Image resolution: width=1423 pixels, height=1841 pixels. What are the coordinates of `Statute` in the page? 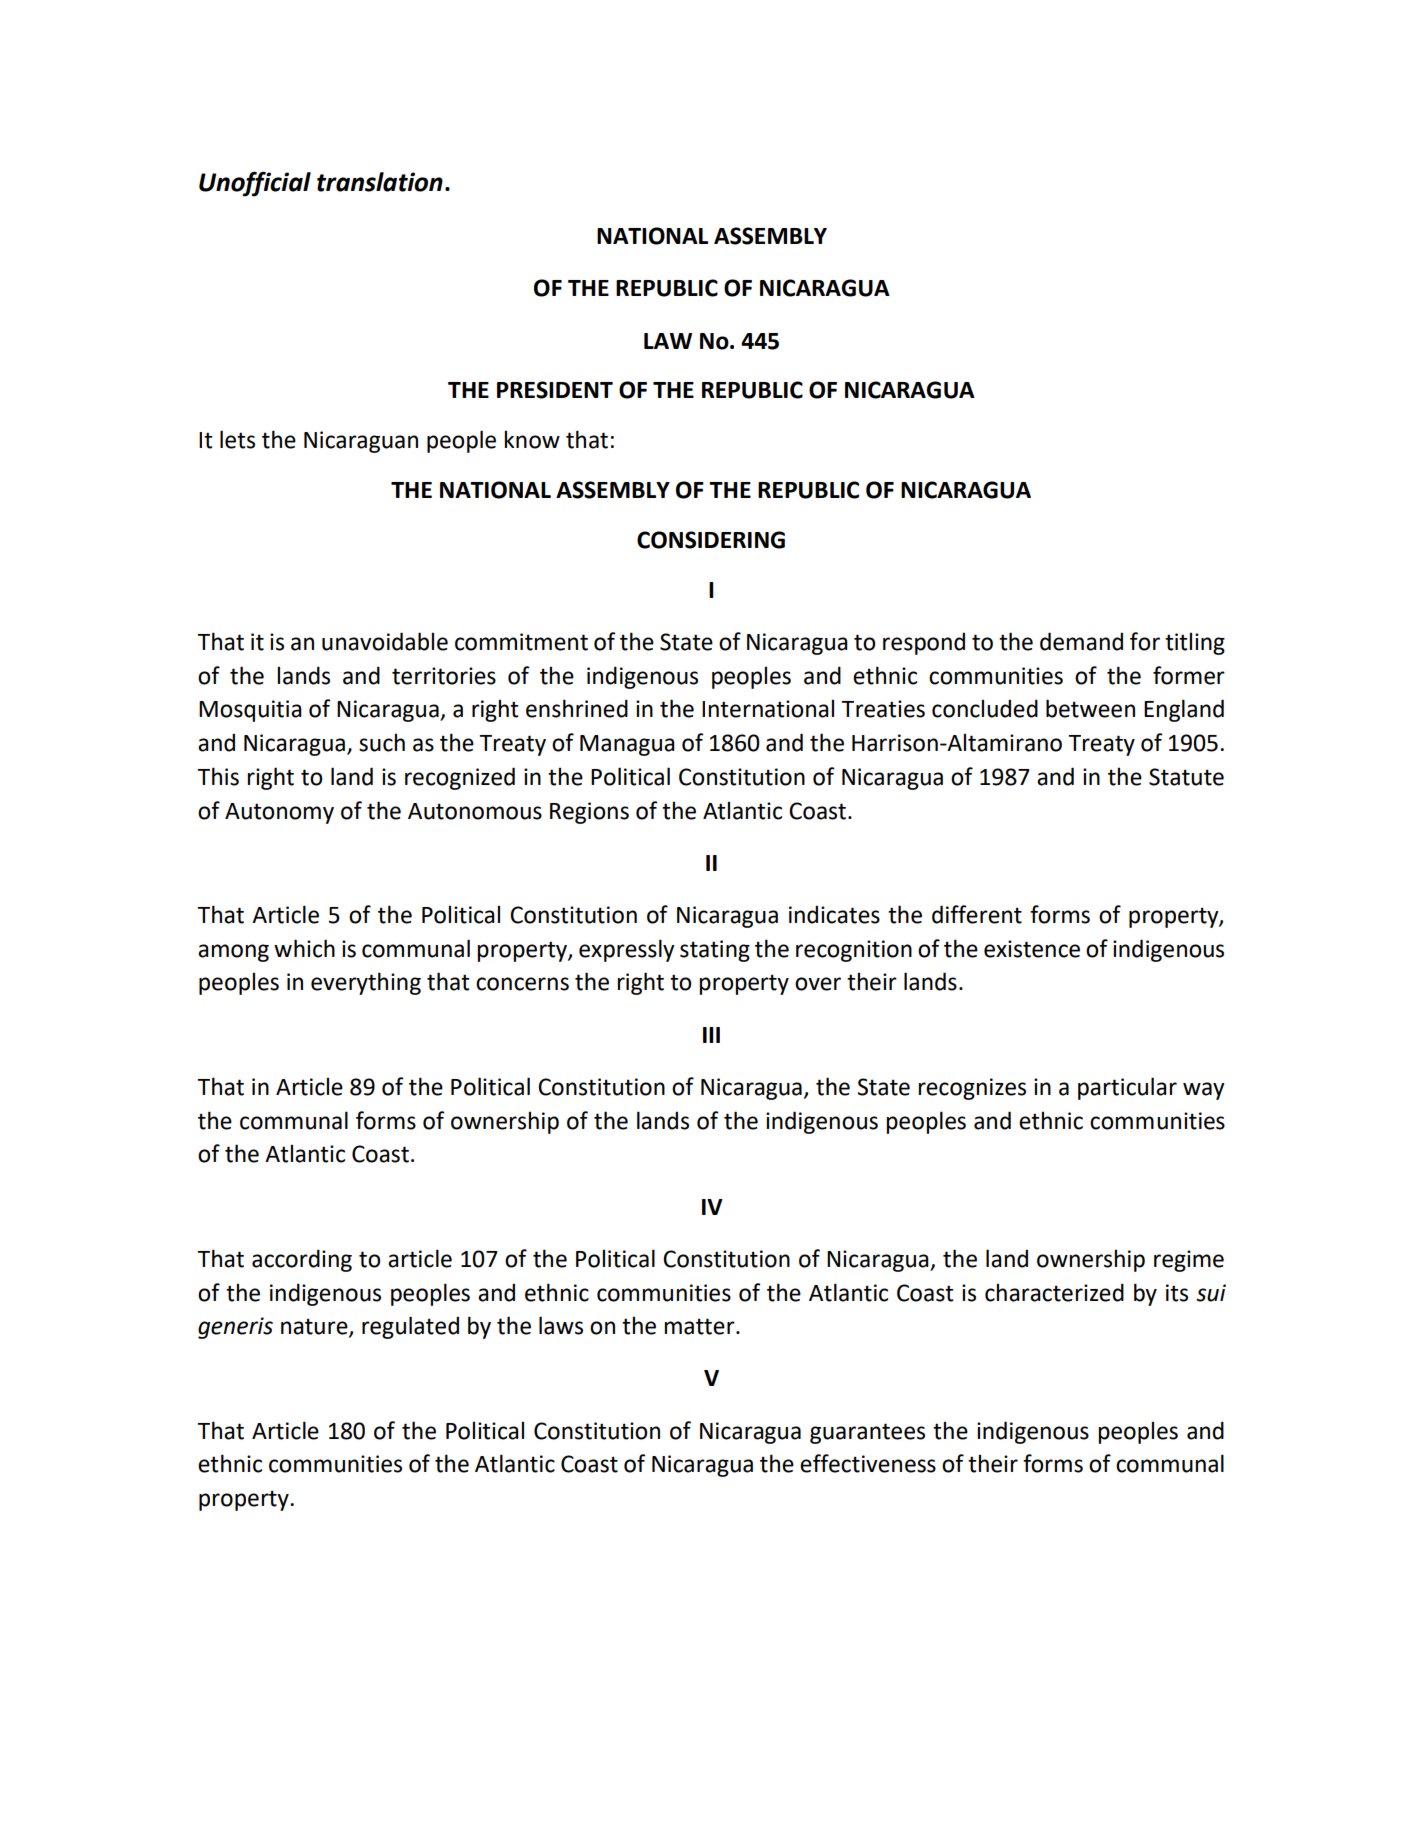 It's located at (1186, 777).
